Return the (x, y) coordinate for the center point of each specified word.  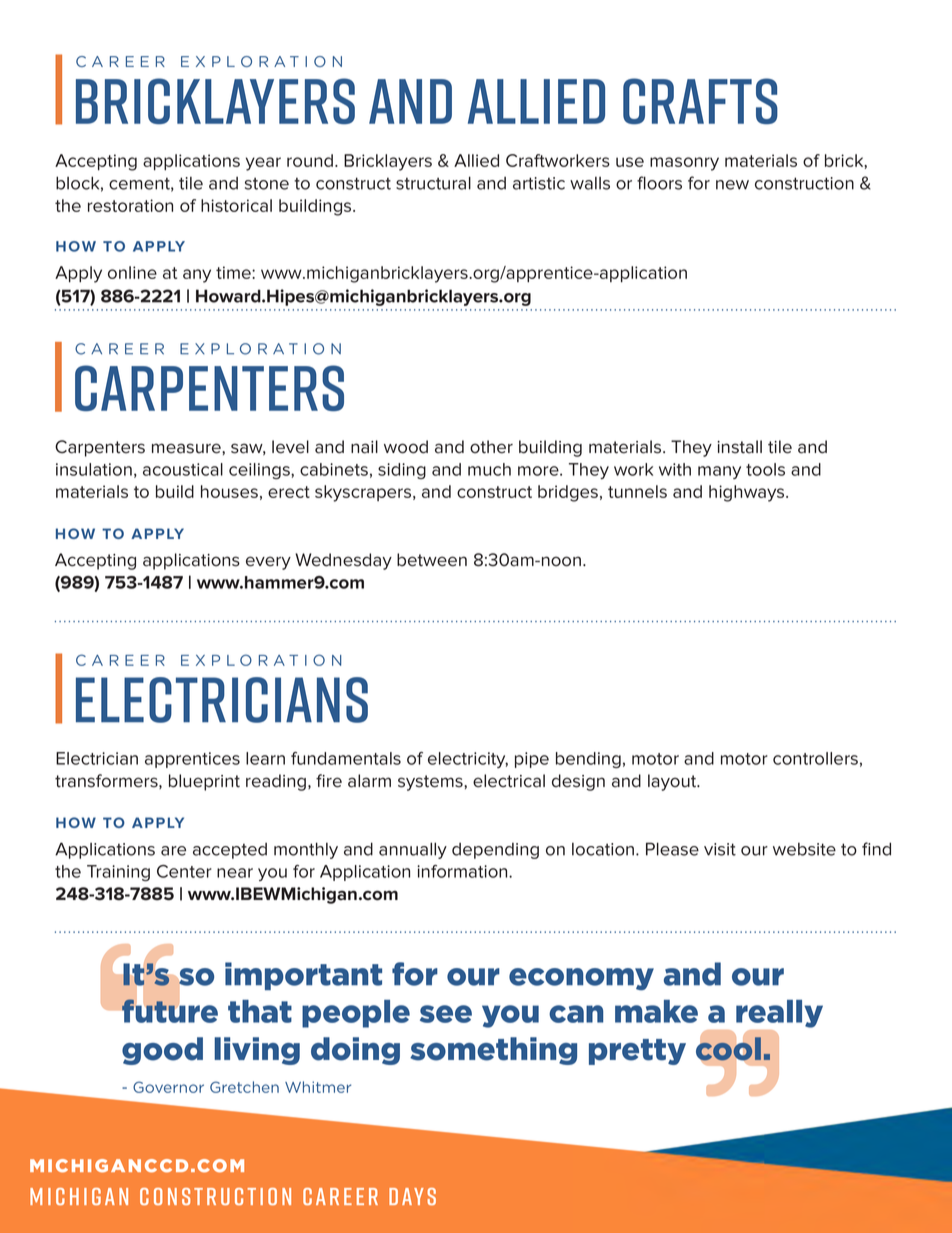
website (804, 849)
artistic (539, 183)
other (491, 447)
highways (748, 493)
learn (265, 758)
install (739, 447)
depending (495, 851)
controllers (815, 758)
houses (229, 491)
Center (184, 871)
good (162, 1051)
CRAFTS (700, 101)
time (234, 272)
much (489, 469)
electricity (468, 760)
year (263, 164)
